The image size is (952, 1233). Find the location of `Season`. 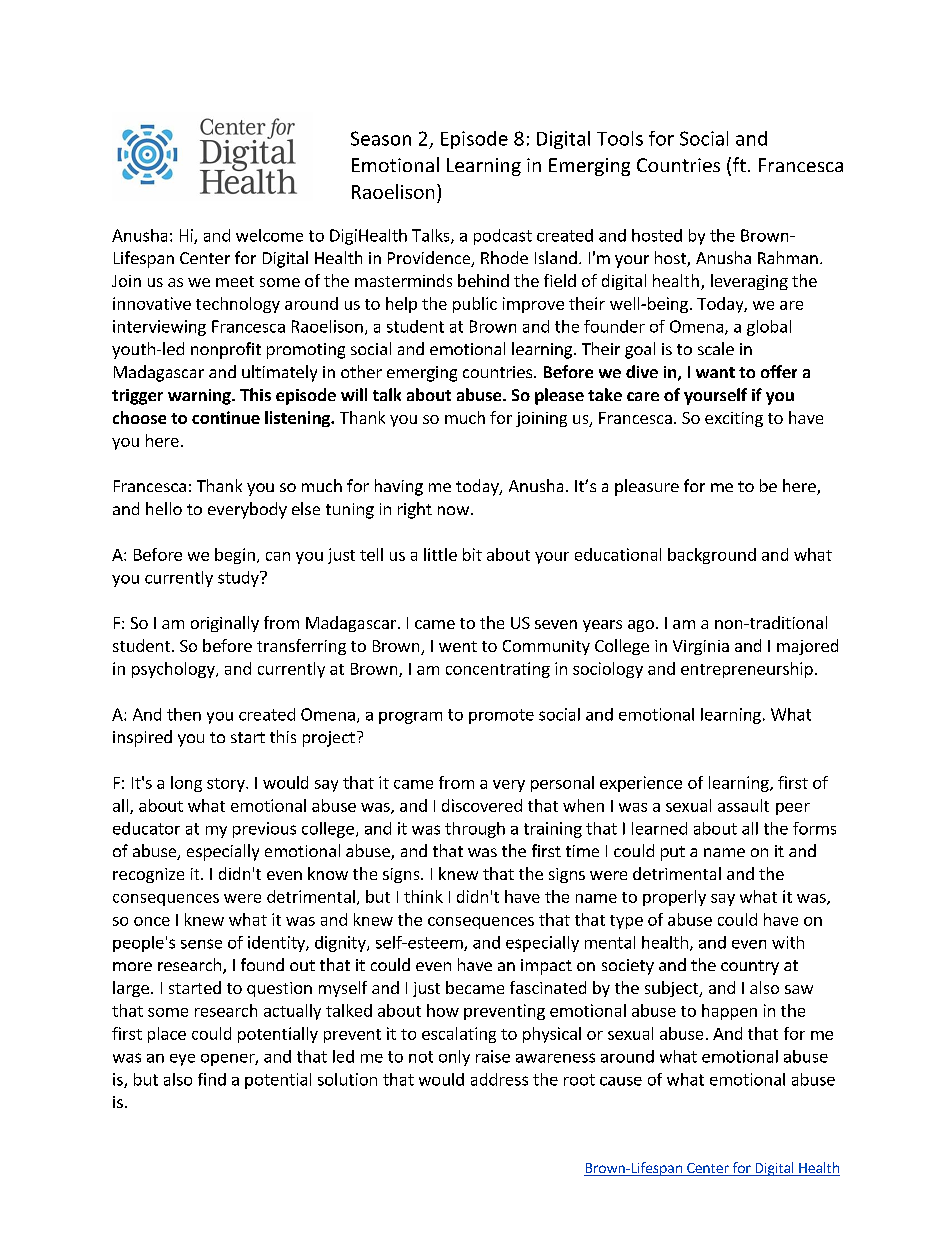

Season is located at coordinates (381, 138).
